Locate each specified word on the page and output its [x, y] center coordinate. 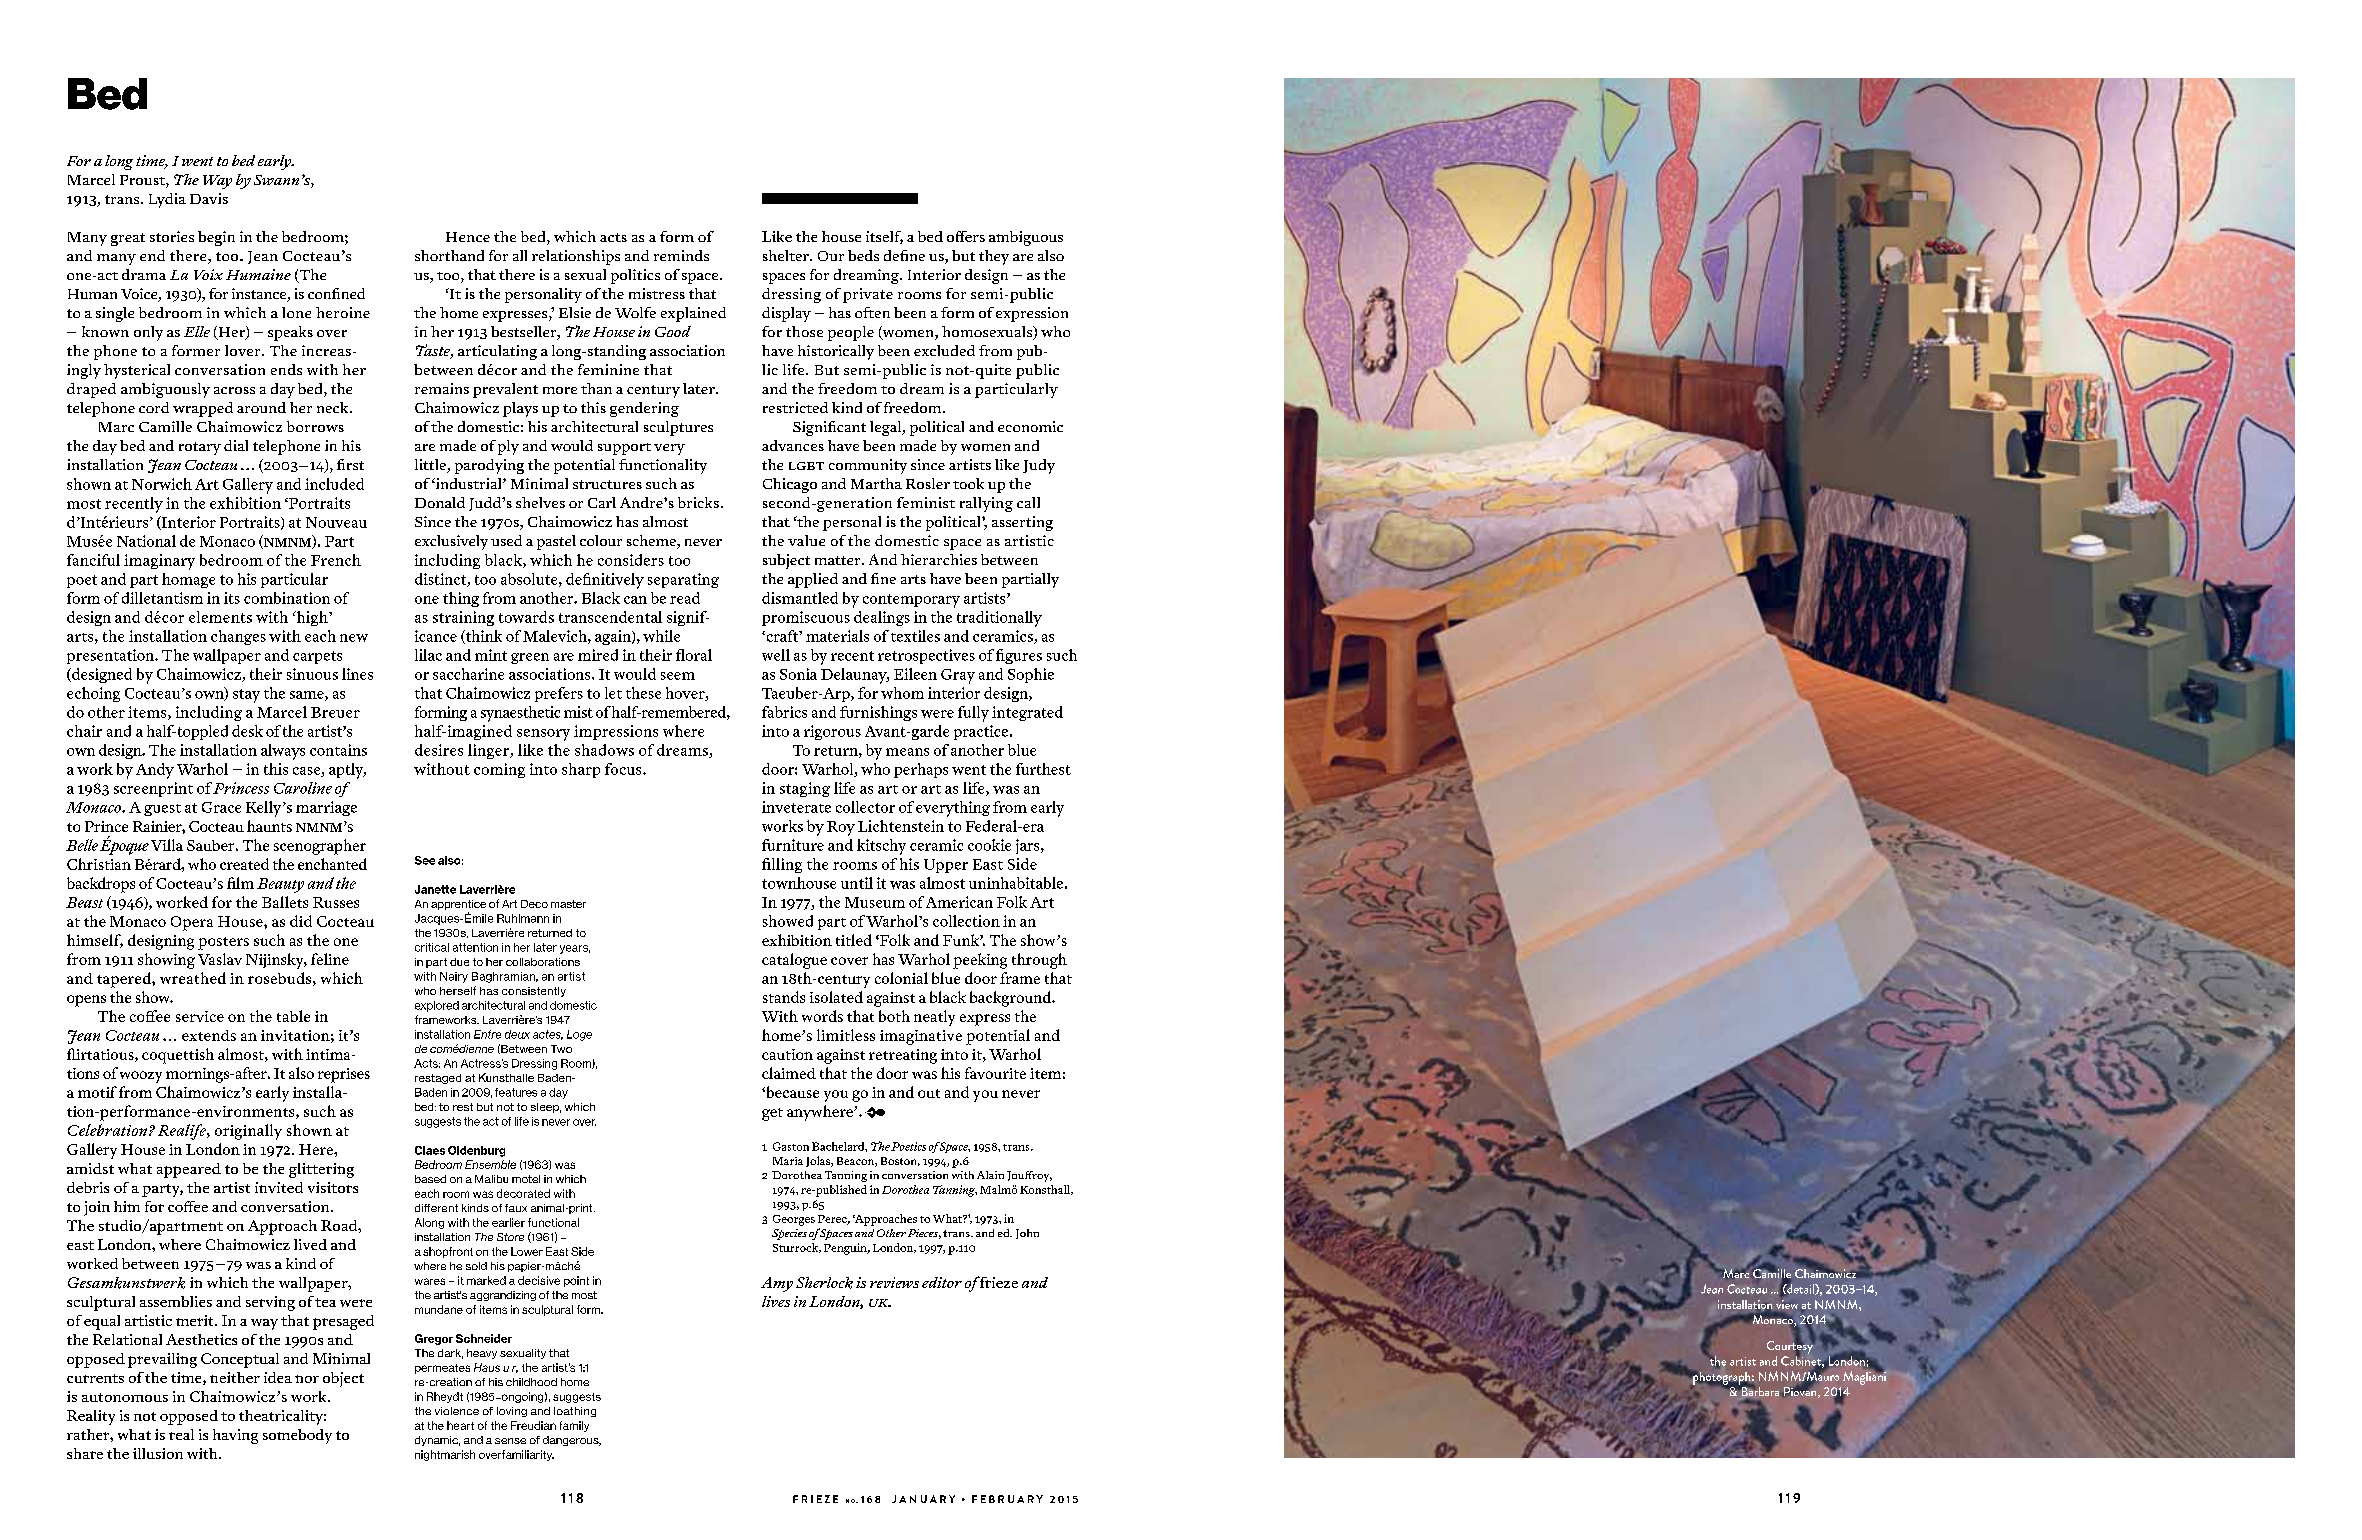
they [994, 257]
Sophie [1031, 675]
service [200, 1016]
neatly [934, 1018]
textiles [915, 636]
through [1039, 961]
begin [216, 238]
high [312, 618]
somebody [297, 1436]
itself [884, 237]
